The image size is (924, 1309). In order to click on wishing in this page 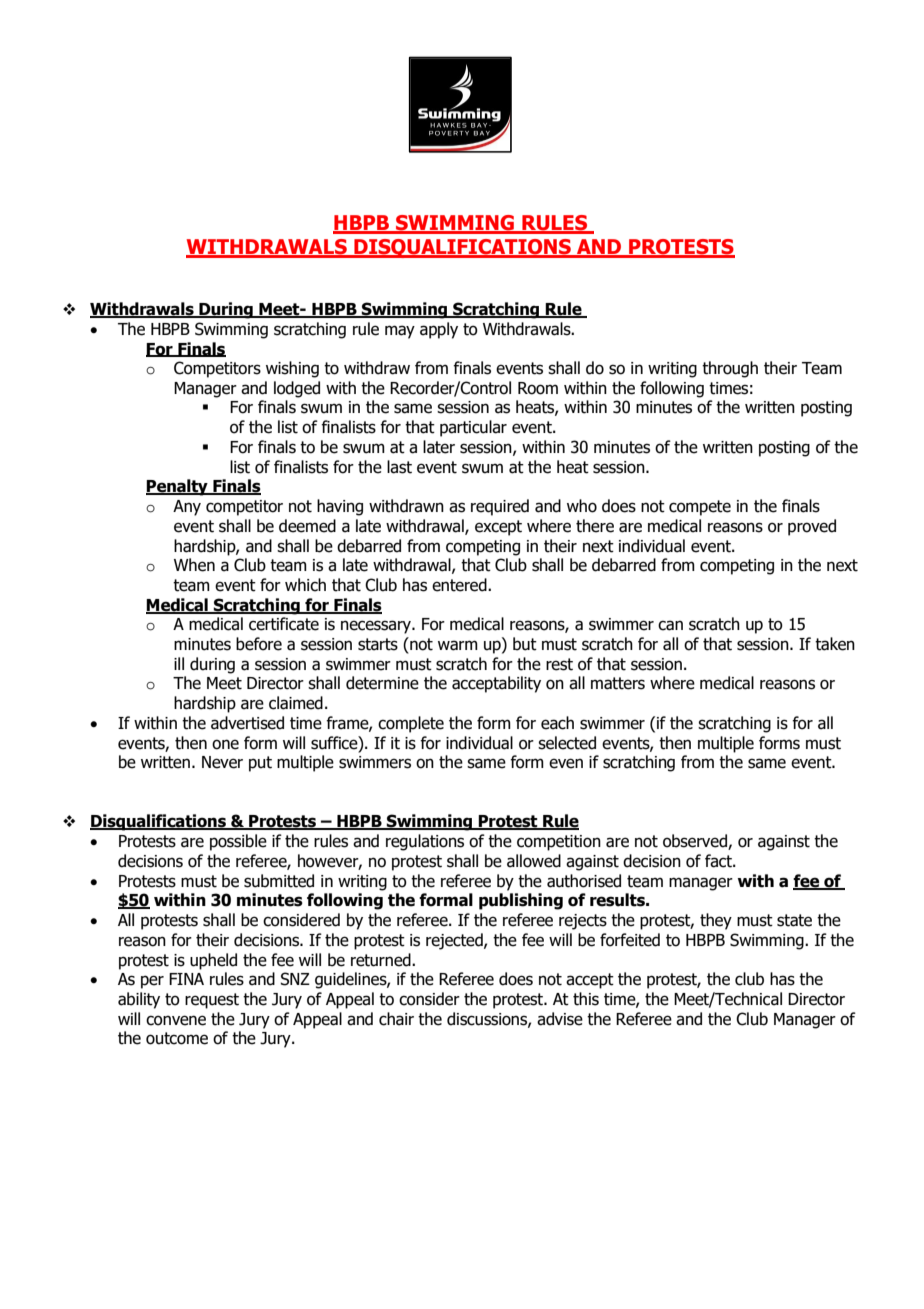, I will do `click(292, 369)`.
